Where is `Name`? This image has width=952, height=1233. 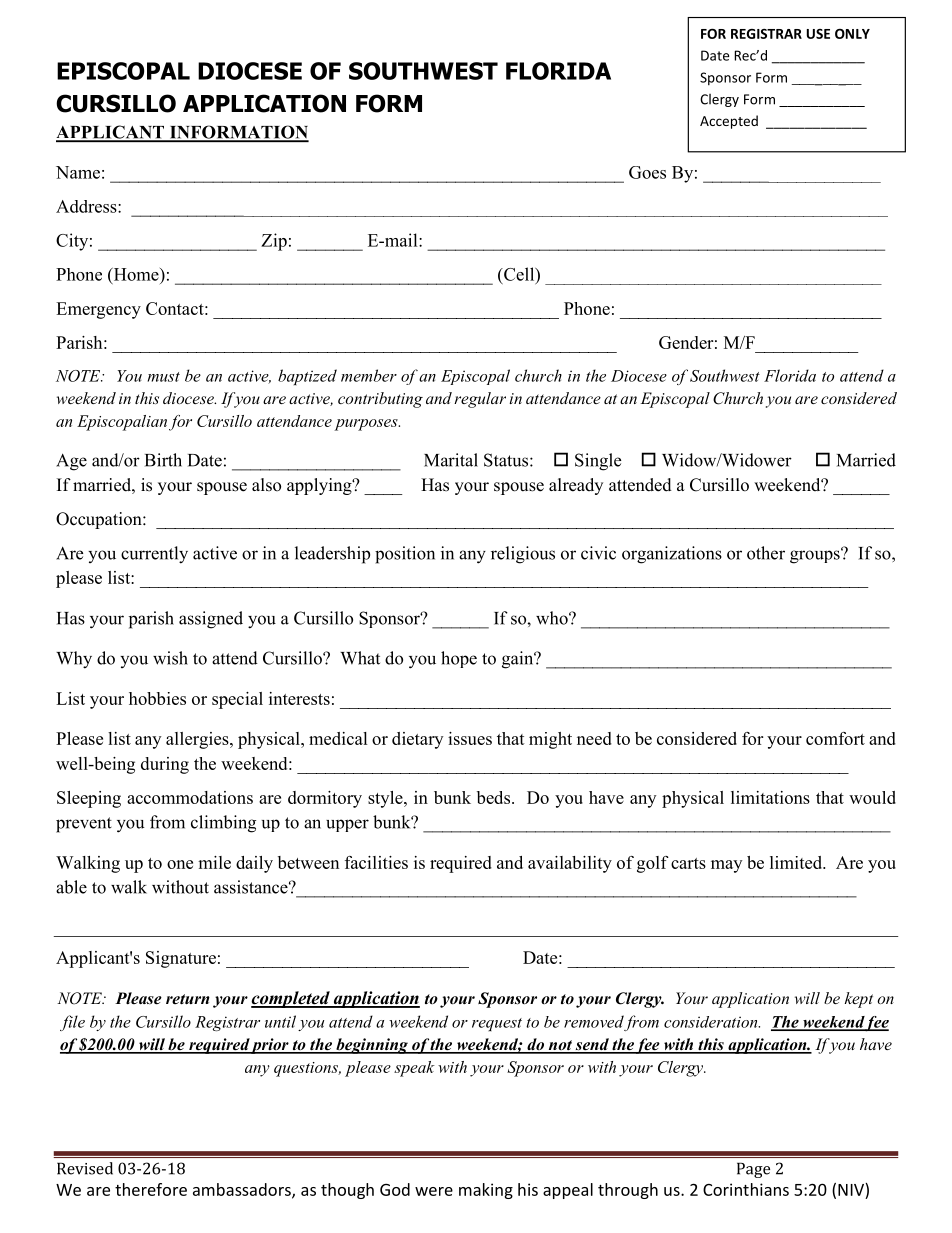 Name is located at coordinates (78, 172).
